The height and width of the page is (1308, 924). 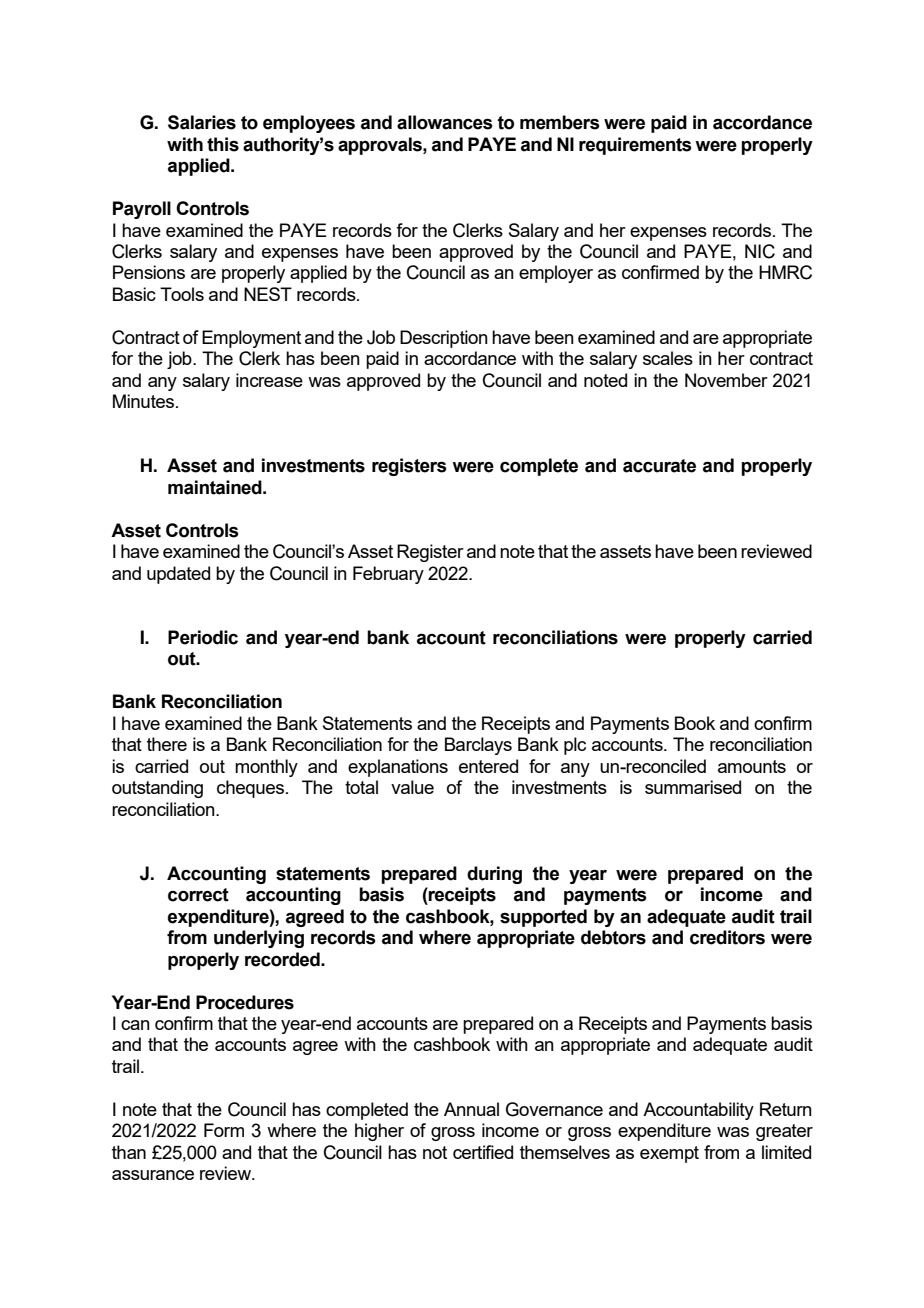 What do you see at coordinates (203, 637) in the page?
I see `Periodic` at bounding box center [203, 637].
